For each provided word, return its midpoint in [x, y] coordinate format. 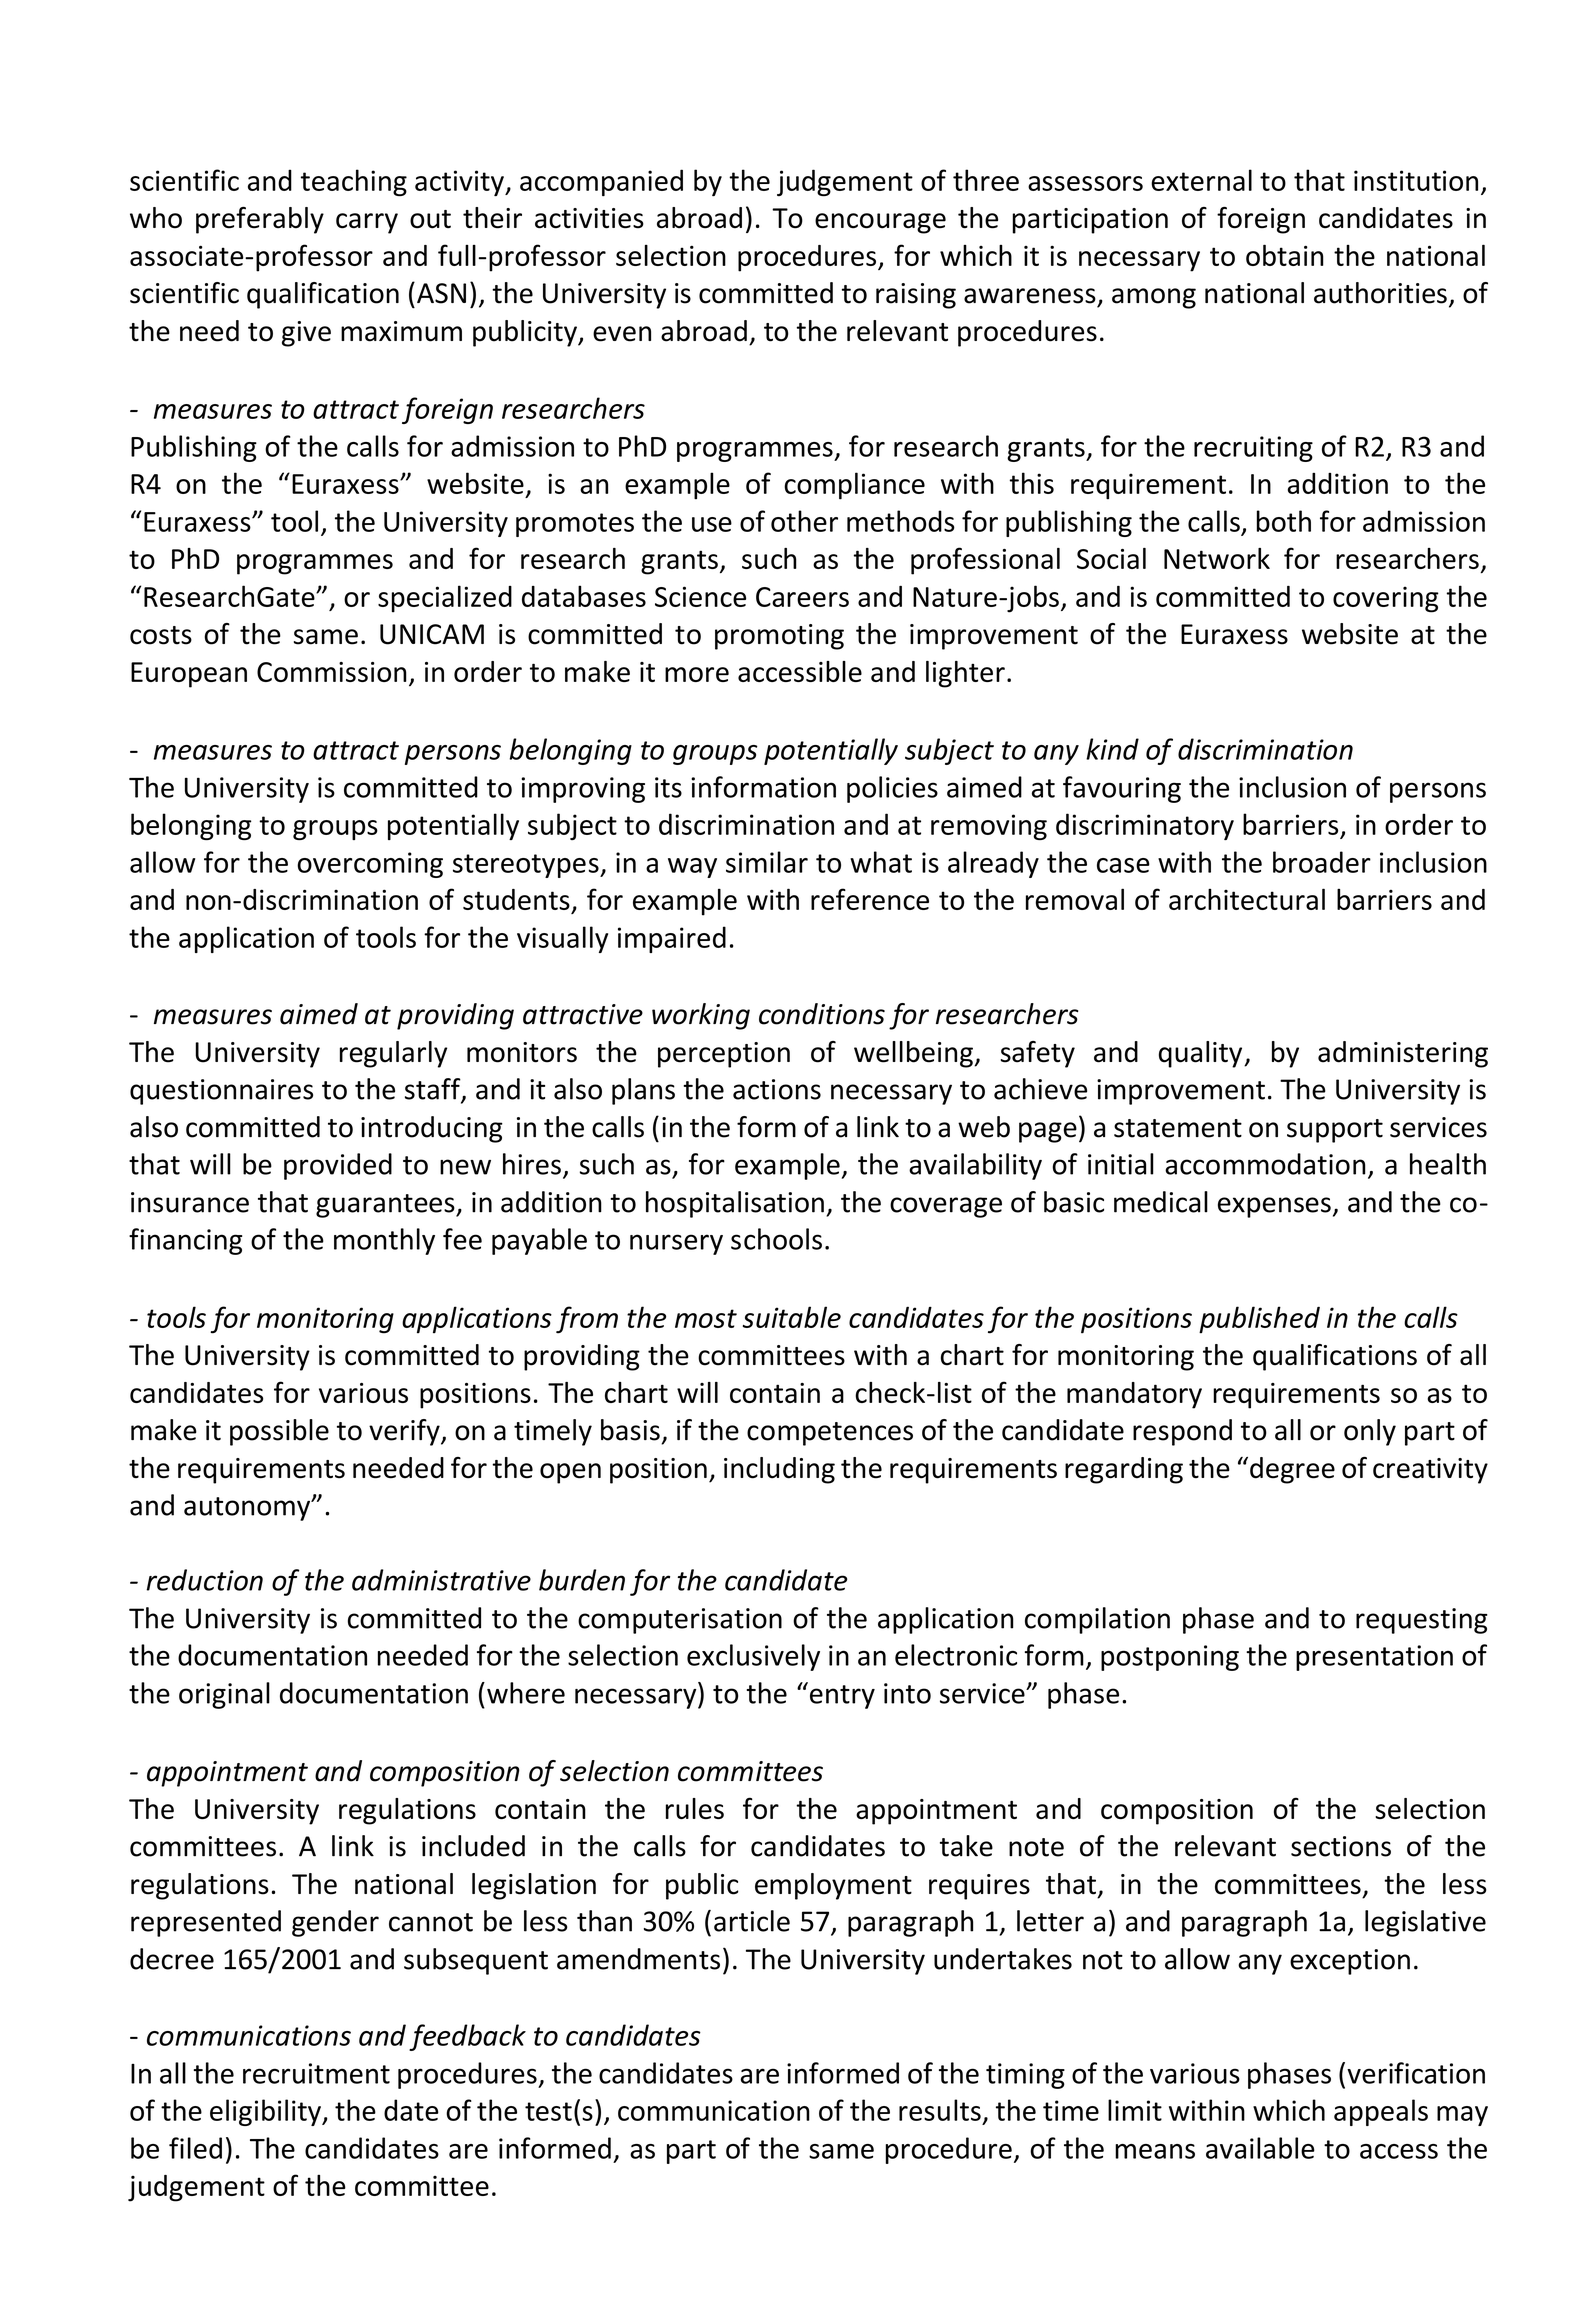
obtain [1285, 255]
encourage [880, 223]
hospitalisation [735, 1204]
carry [367, 223]
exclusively [753, 1657]
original [224, 1695]
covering [1386, 599]
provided [338, 1166]
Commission [332, 672]
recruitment [316, 2073]
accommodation [1265, 1164]
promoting [779, 637]
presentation [1374, 1658]
